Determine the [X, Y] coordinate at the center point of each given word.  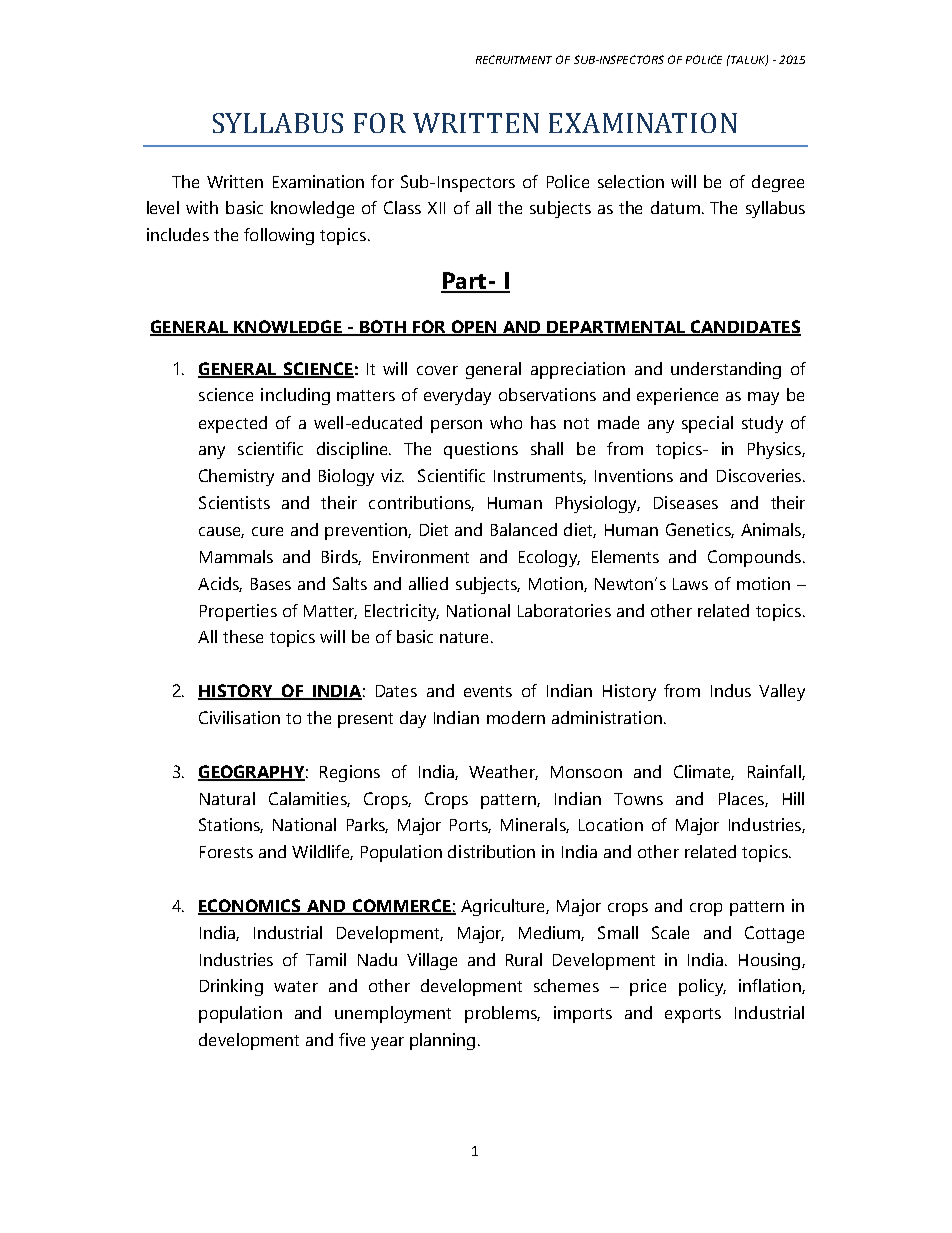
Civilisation [239, 717]
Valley [782, 692]
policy [702, 987]
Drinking [231, 987]
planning [442, 1041]
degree [778, 183]
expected [233, 424]
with [202, 207]
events [488, 691]
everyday [457, 396]
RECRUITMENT [514, 59]
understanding [726, 370]
